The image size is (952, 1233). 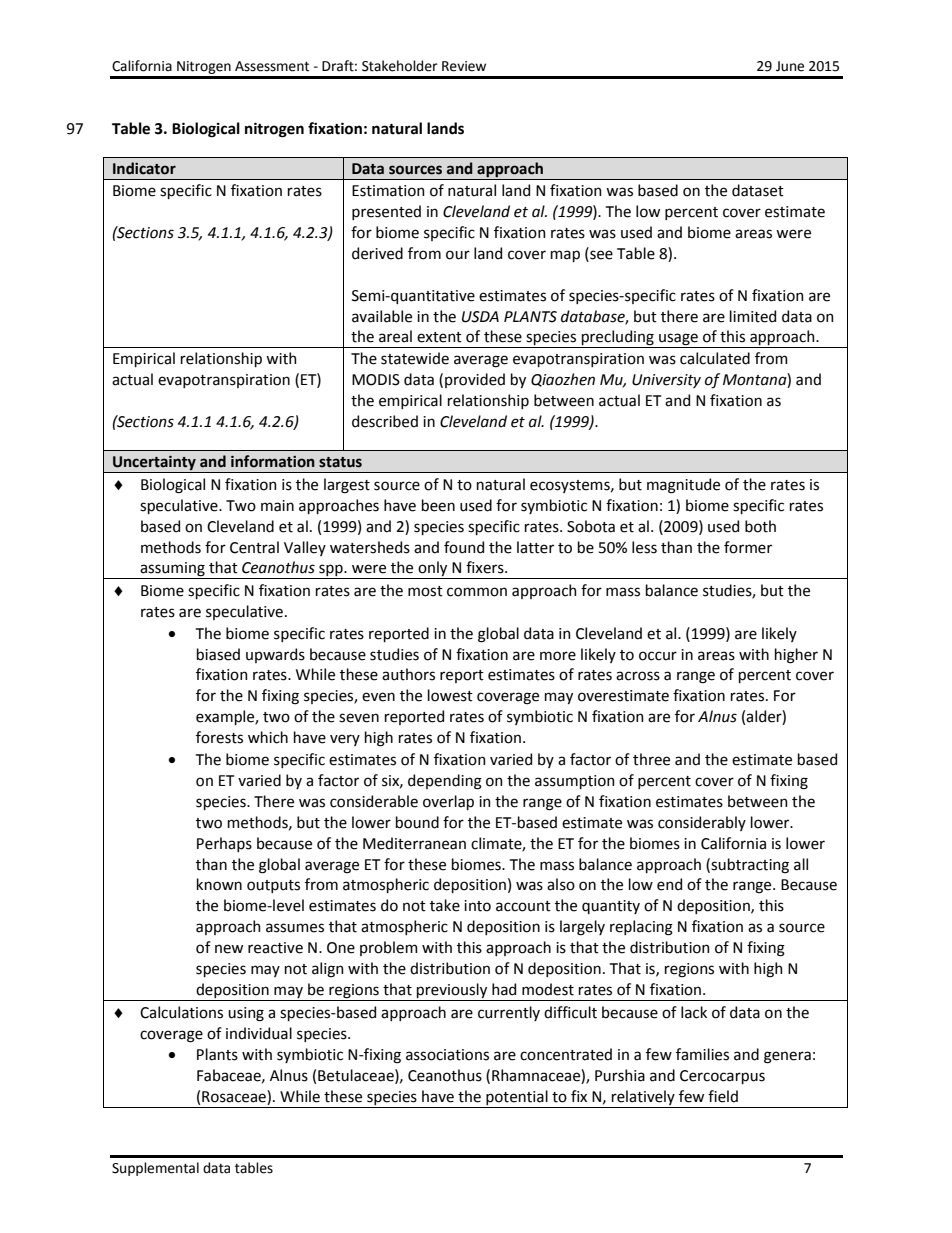 What do you see at coordinates (272, 66) in the screenshot?
I see `Assessment` at bounding box center [272, 66].
